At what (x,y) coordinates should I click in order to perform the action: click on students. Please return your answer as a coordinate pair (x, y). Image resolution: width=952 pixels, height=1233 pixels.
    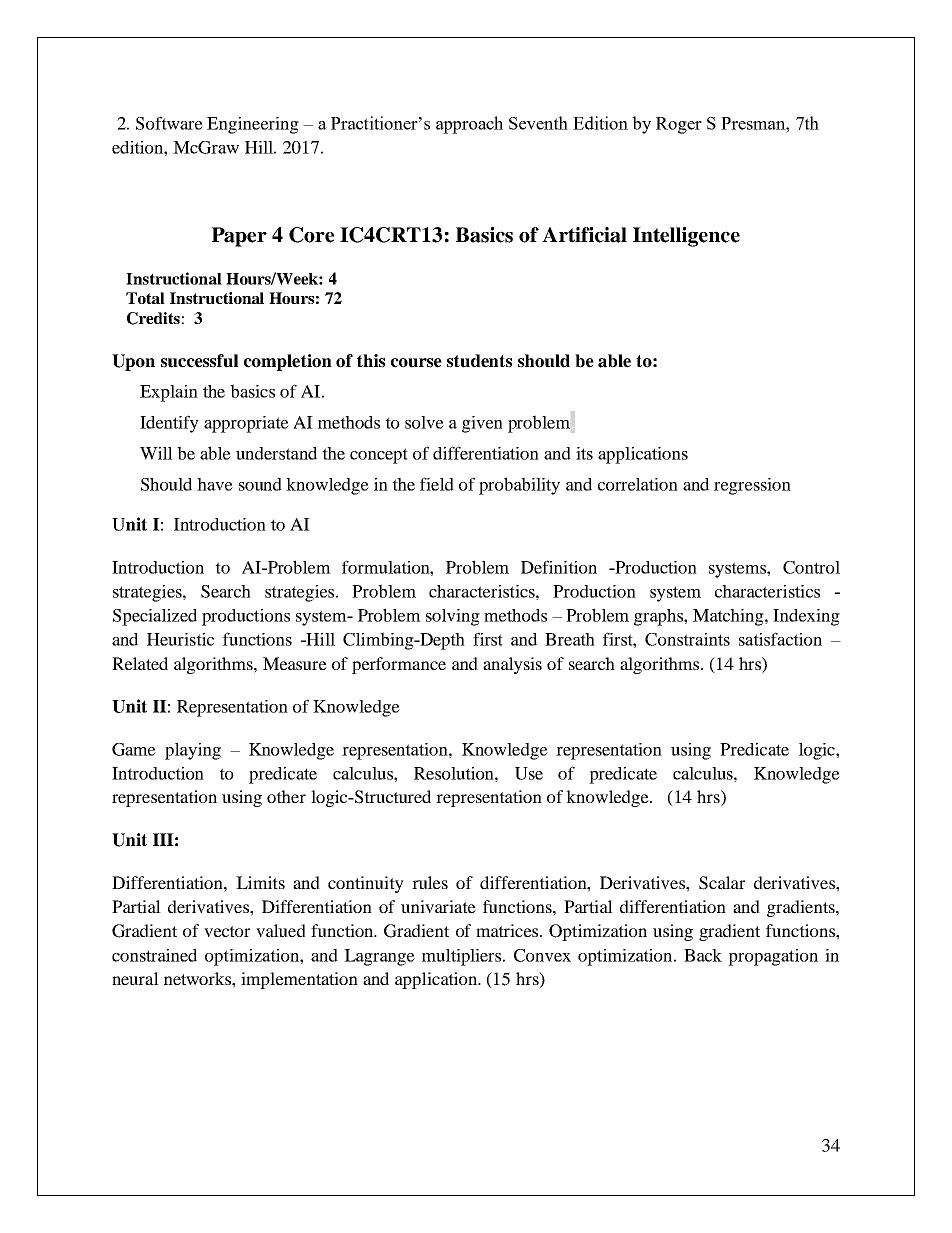
    Looking at the image, I should click on (479, 361).
